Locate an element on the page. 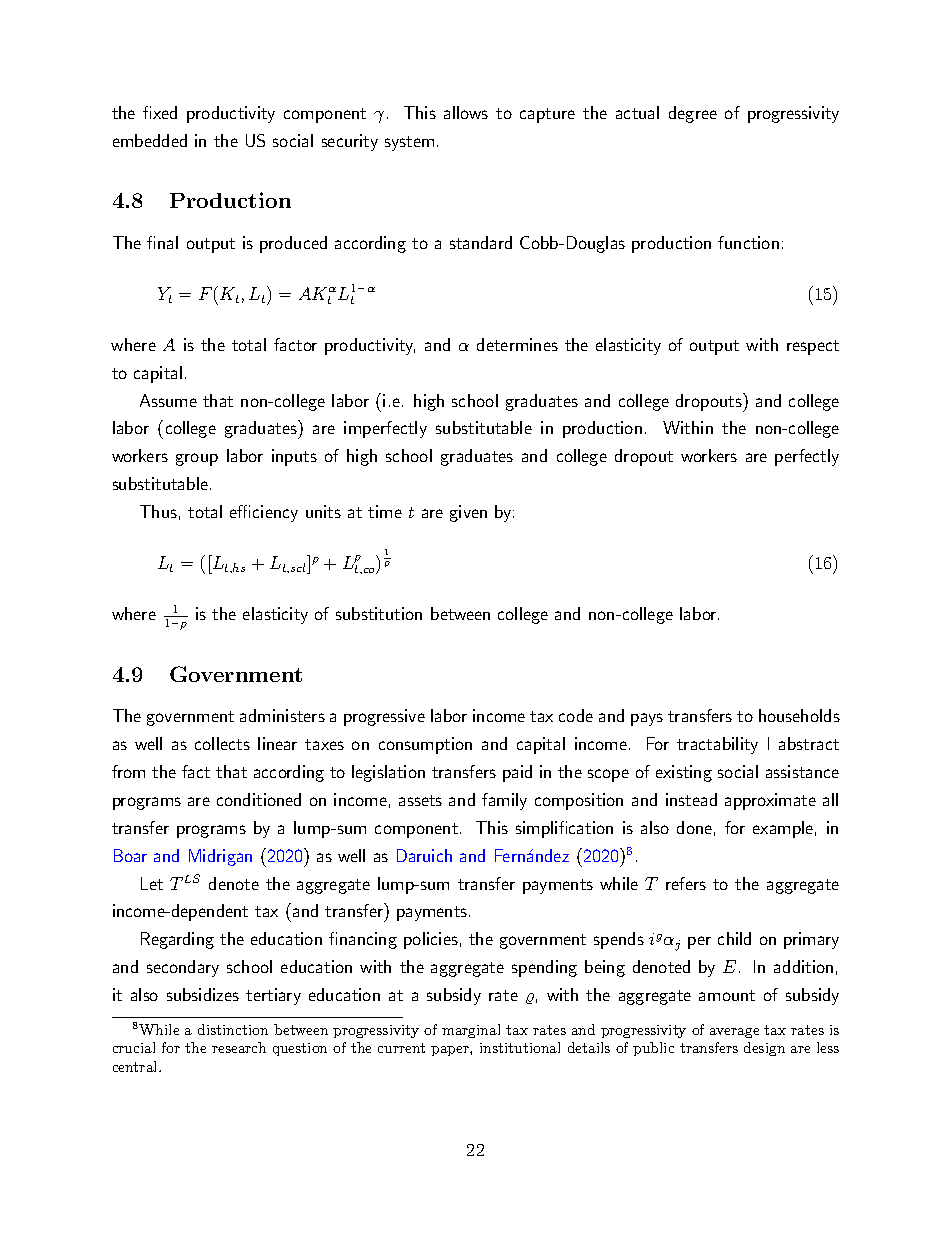  tractability is located at coordinates (717, 745).
